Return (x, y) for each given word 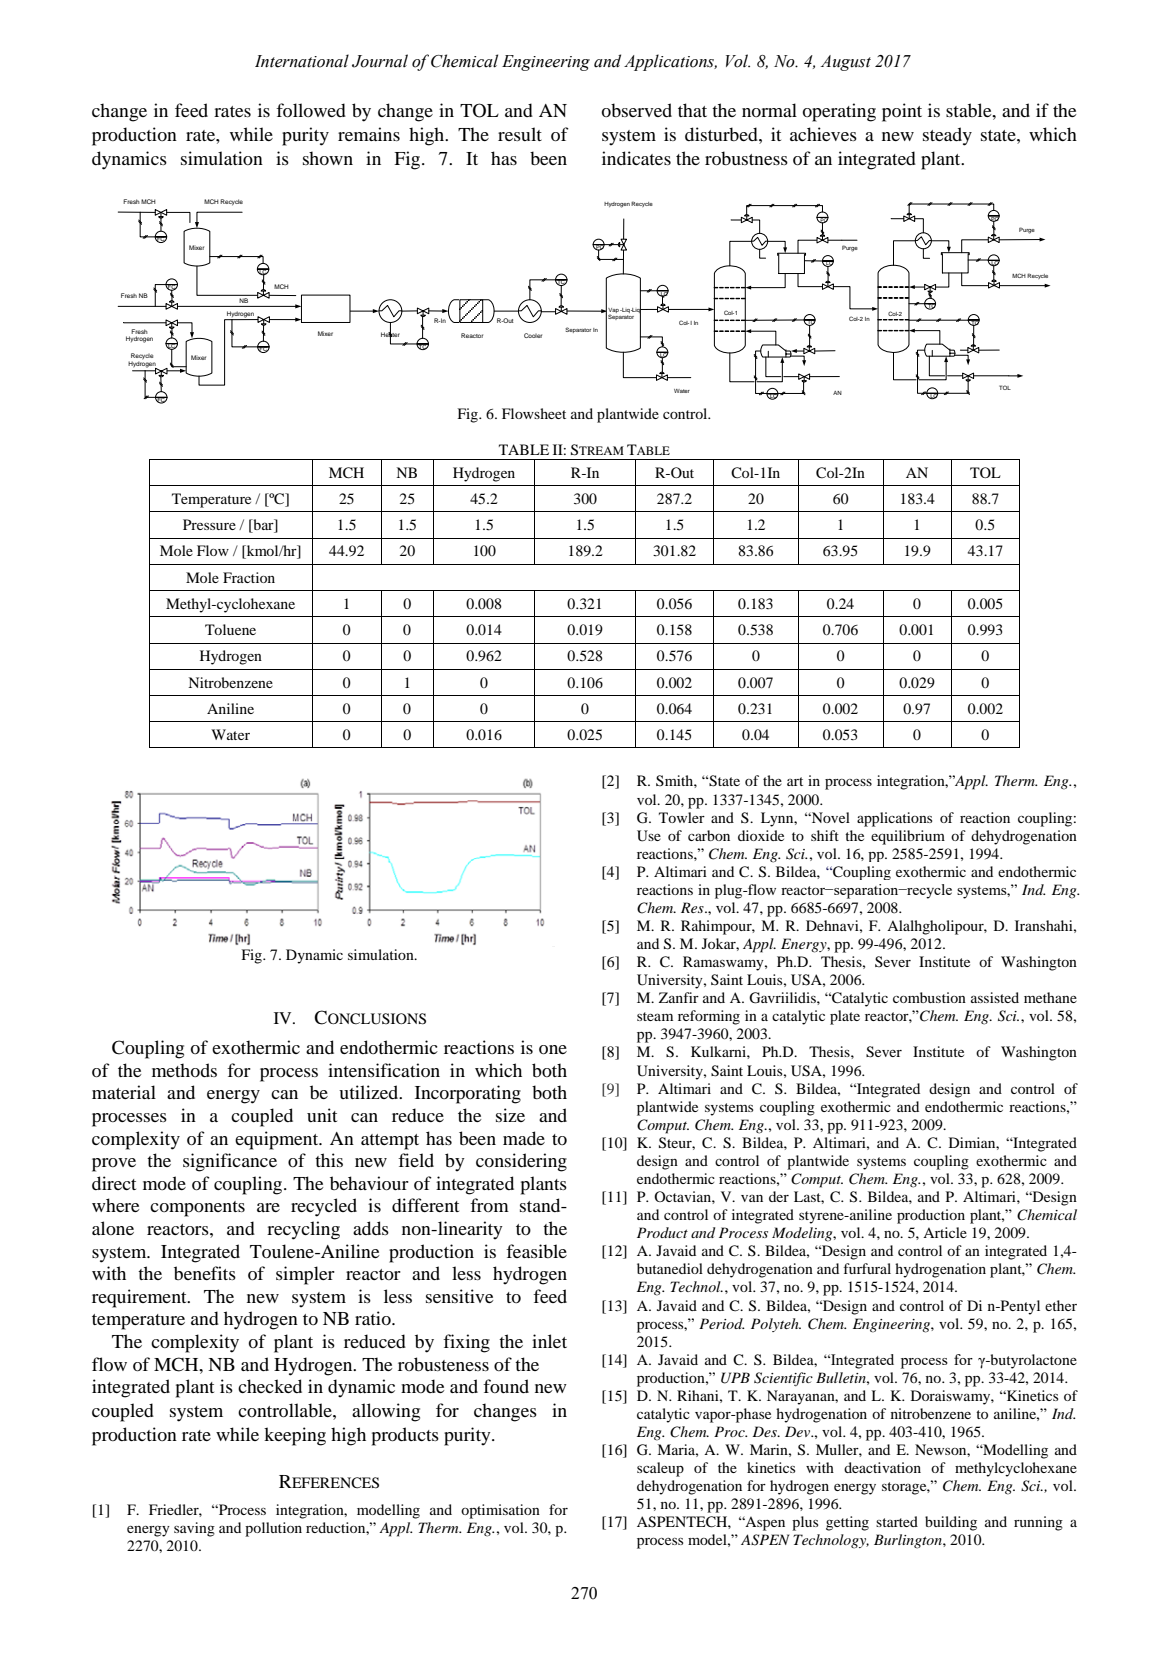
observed (636, 110)
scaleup (660, 1469)
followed (311, 110)
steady (947, 136)
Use (649, 836)
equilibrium (908, 837)
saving (194, 1529)
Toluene (230, 629)
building (951, 1523)
